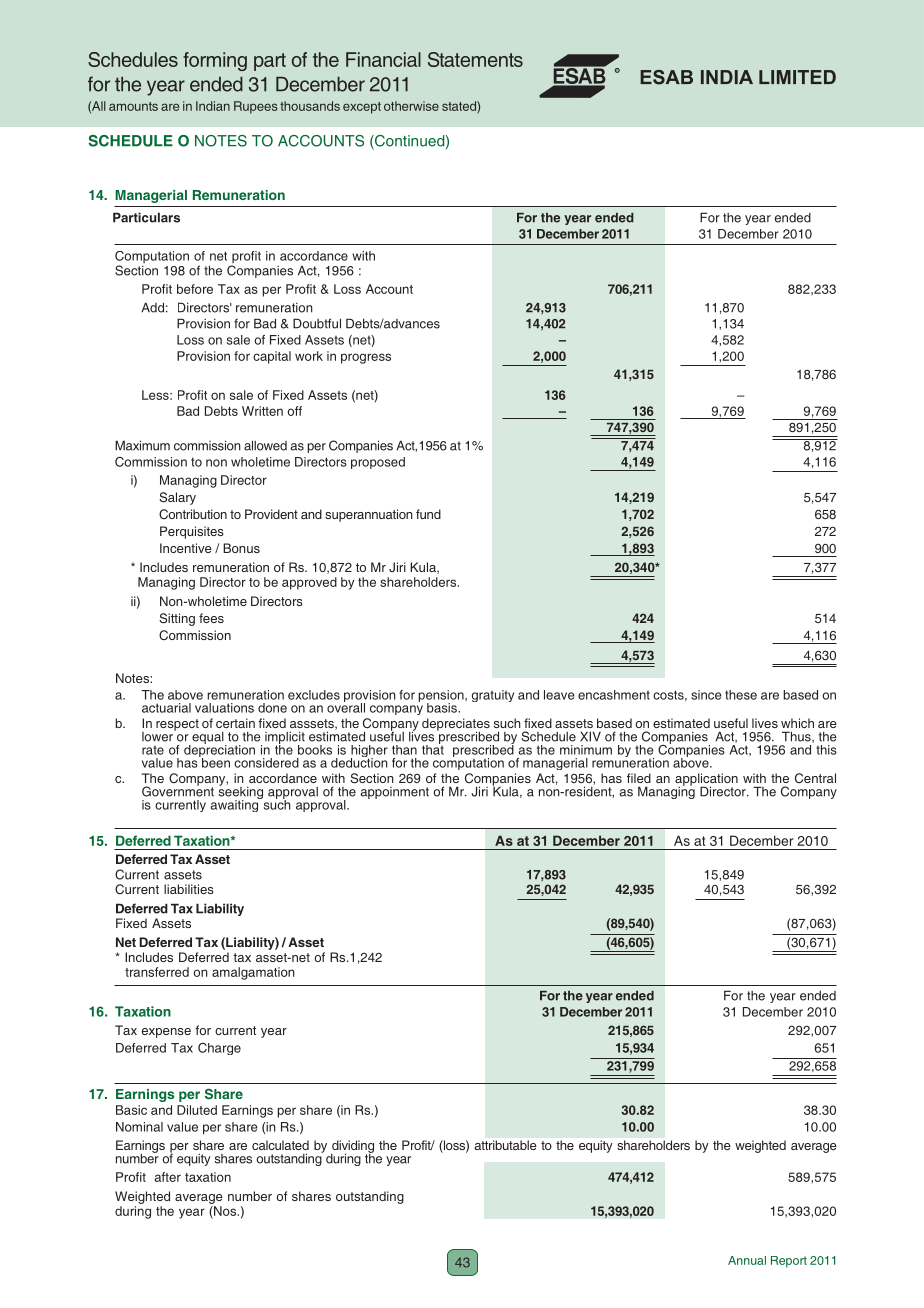 This image has width=924, height=1308. Describe the element at coordinates (225, 1211) in the image. I see `Nos` at that location.
